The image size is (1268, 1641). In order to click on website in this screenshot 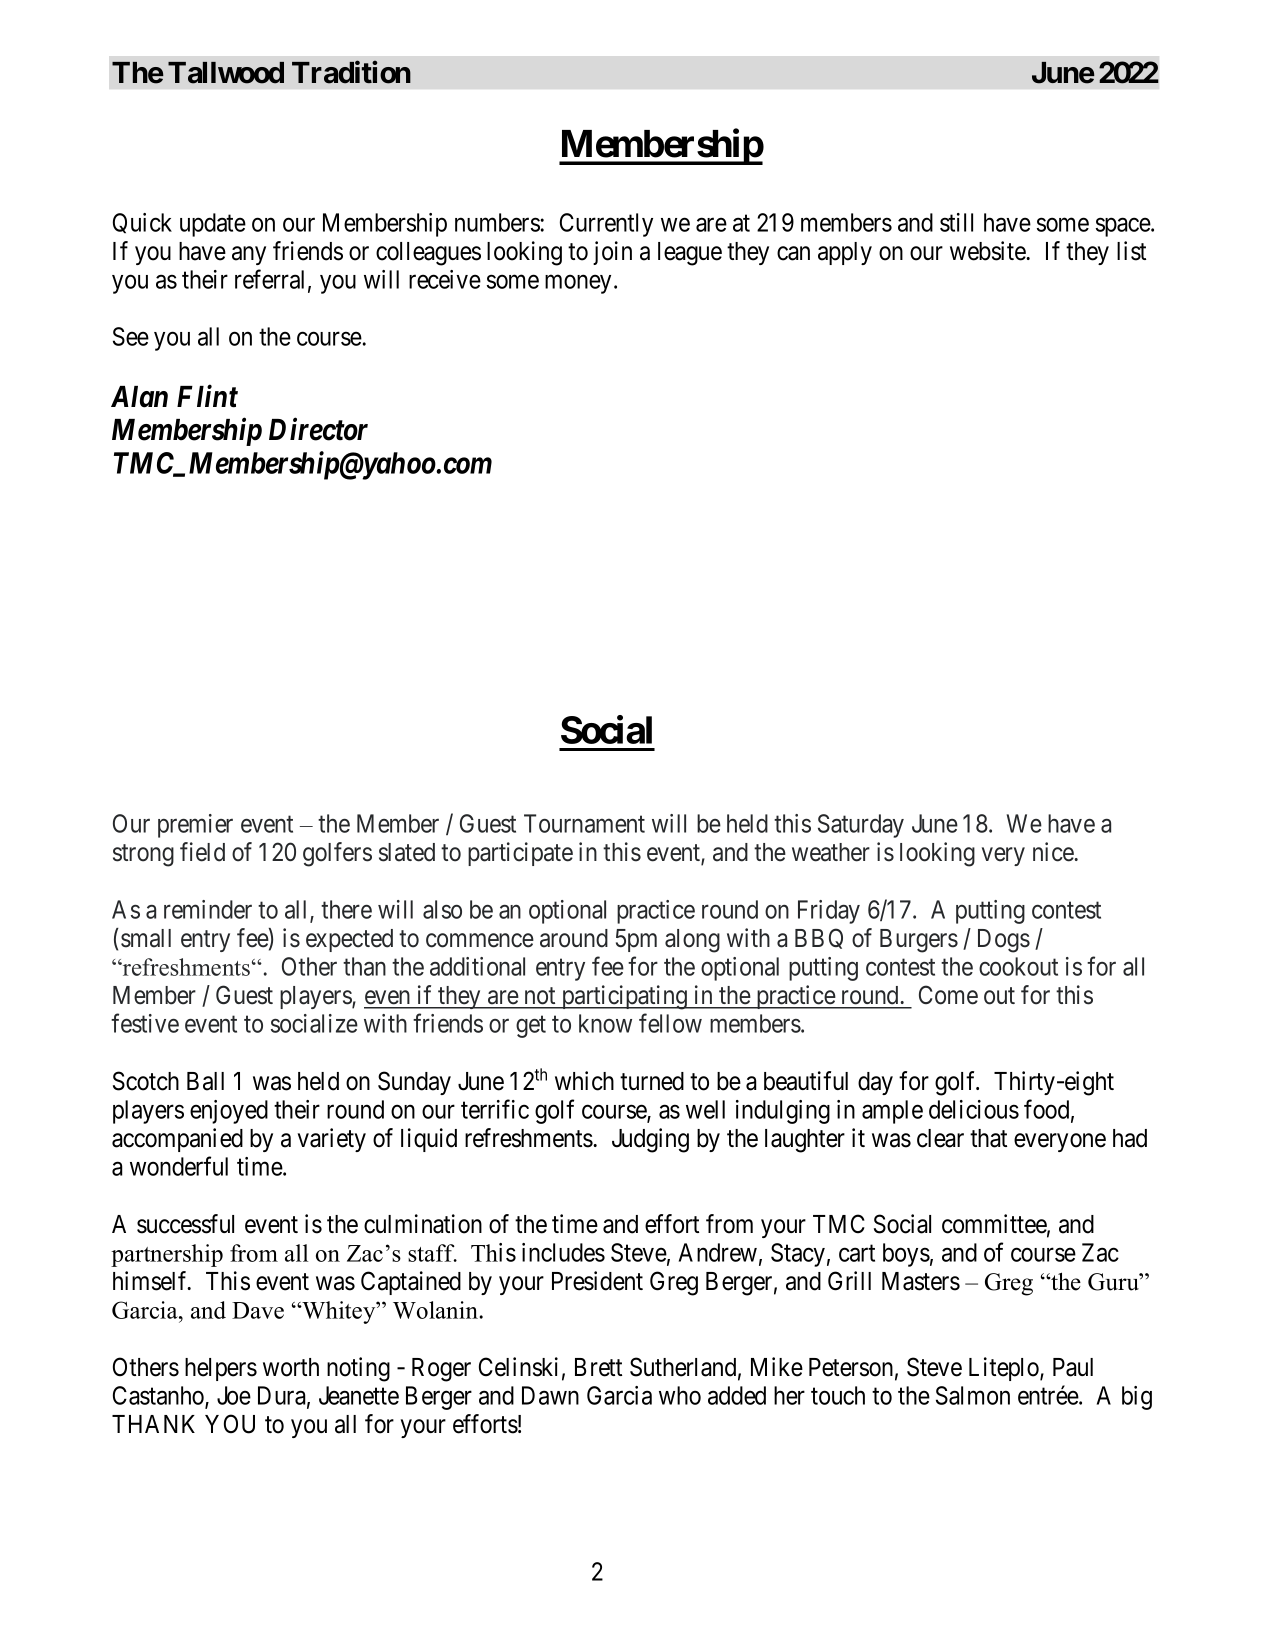, I will do `click(988, 251)`.
